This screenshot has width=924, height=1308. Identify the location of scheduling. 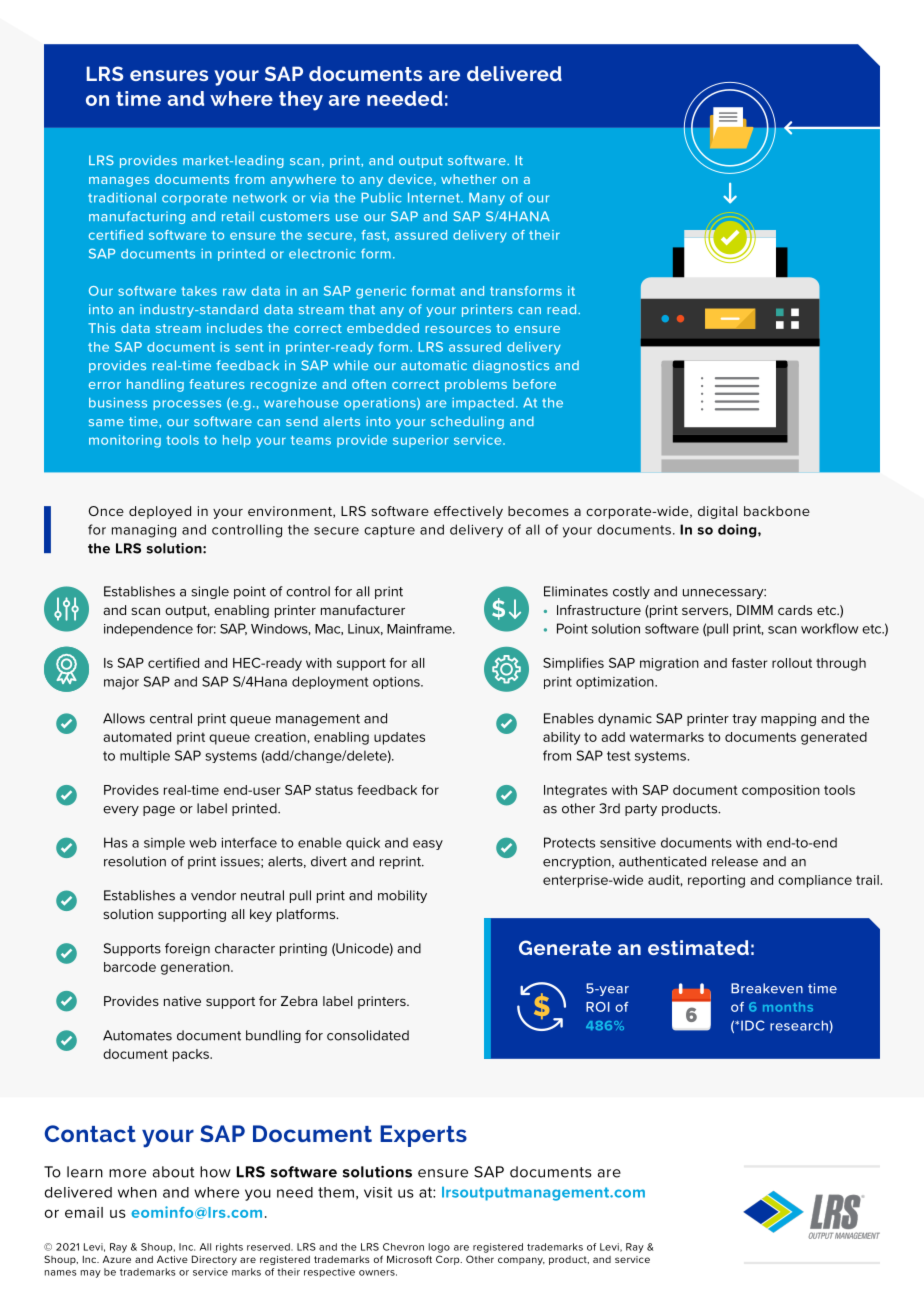
(467, 422).
